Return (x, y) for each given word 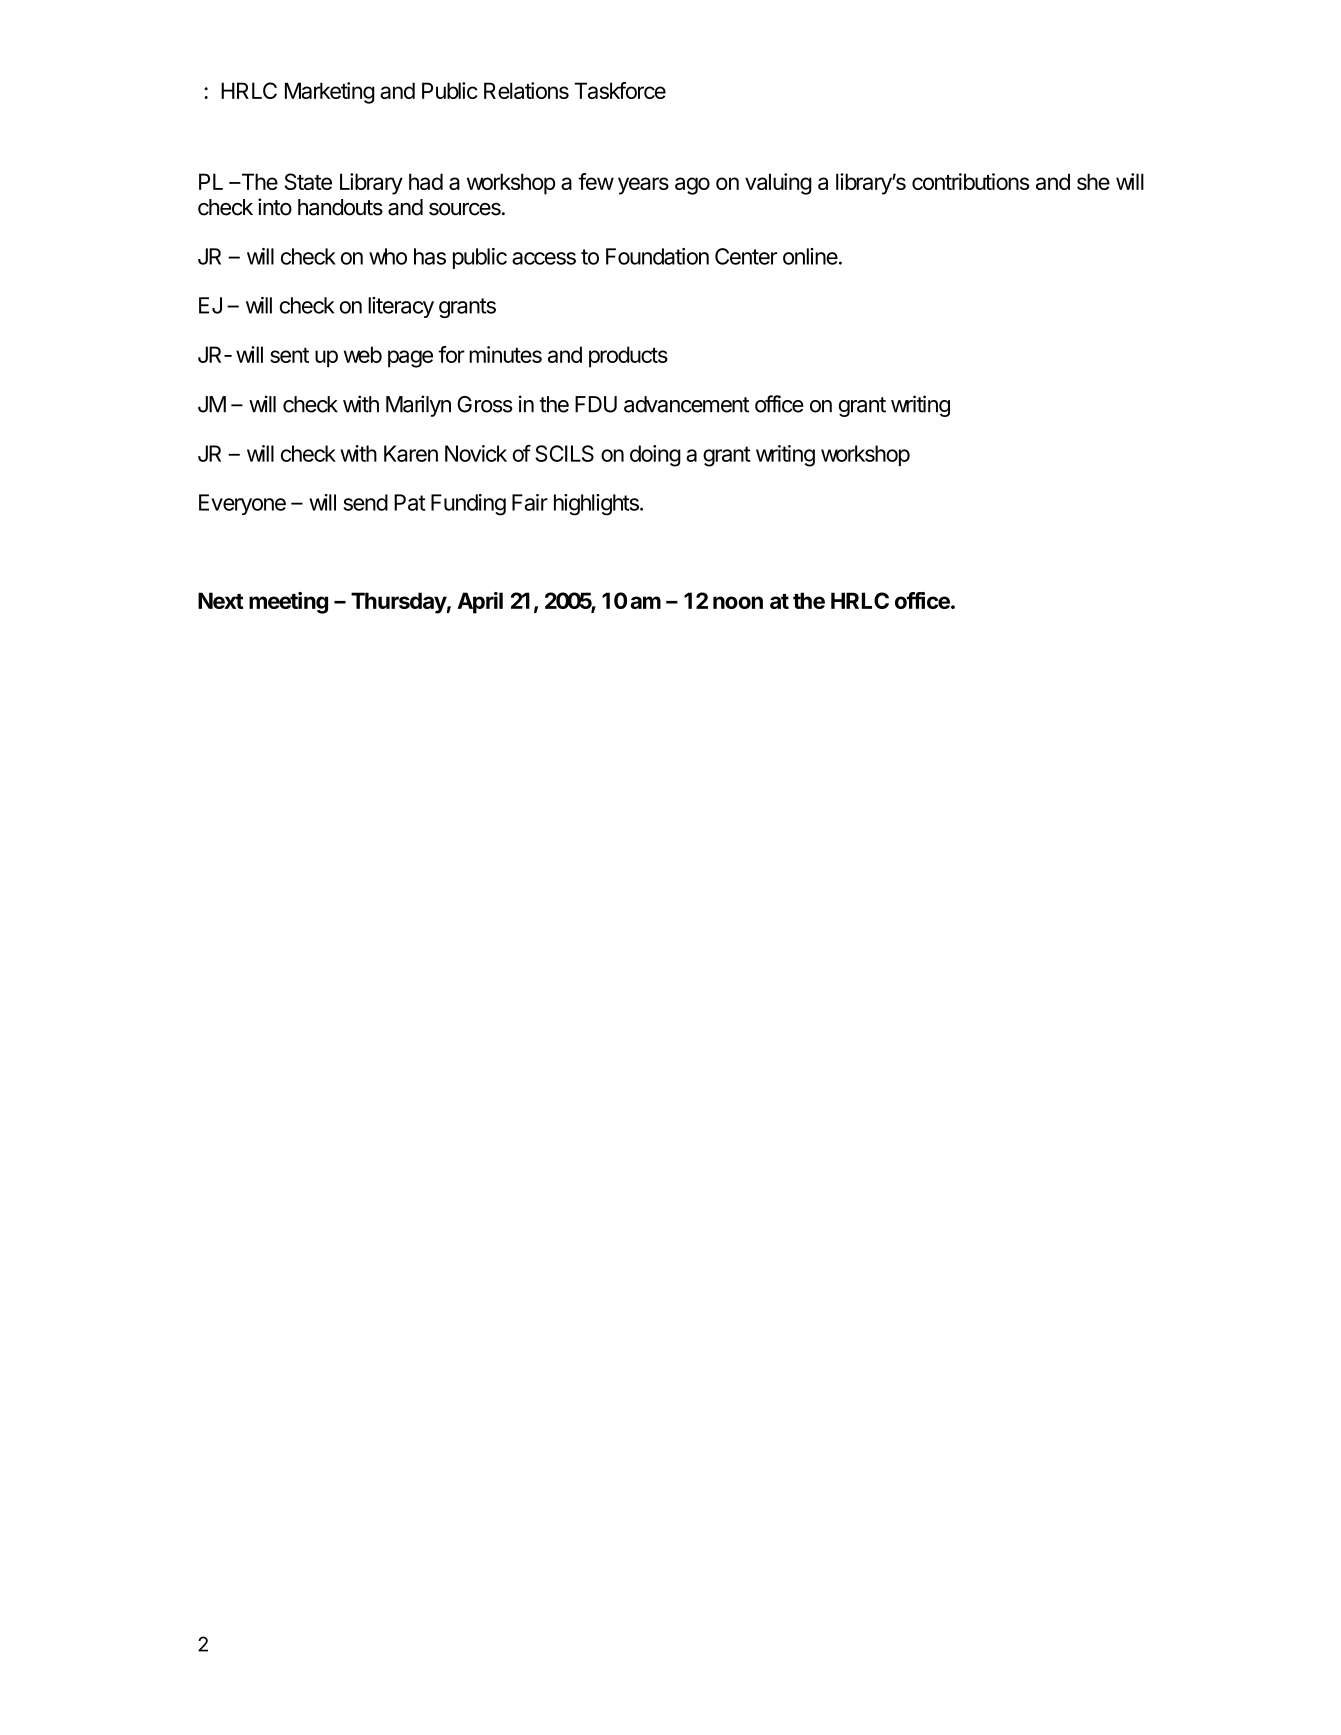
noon (738, 602)
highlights (597, 505)
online (810, 256)
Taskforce (620, 90)
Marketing (330, 93)
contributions (970, 181)
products (628, 357)
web (363, 354)
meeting (288, 603)
